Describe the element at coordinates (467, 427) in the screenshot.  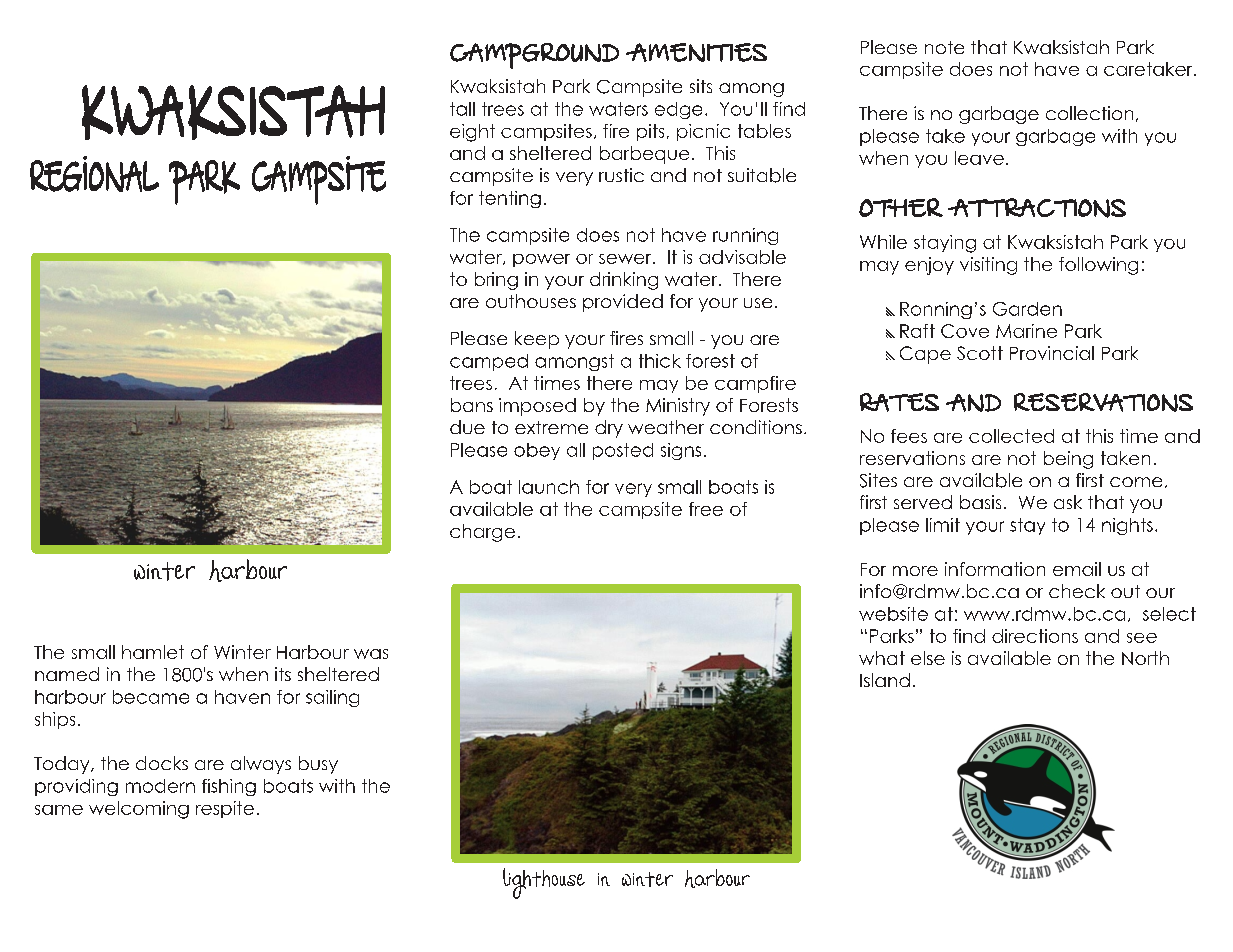
I see `due` at that location.
